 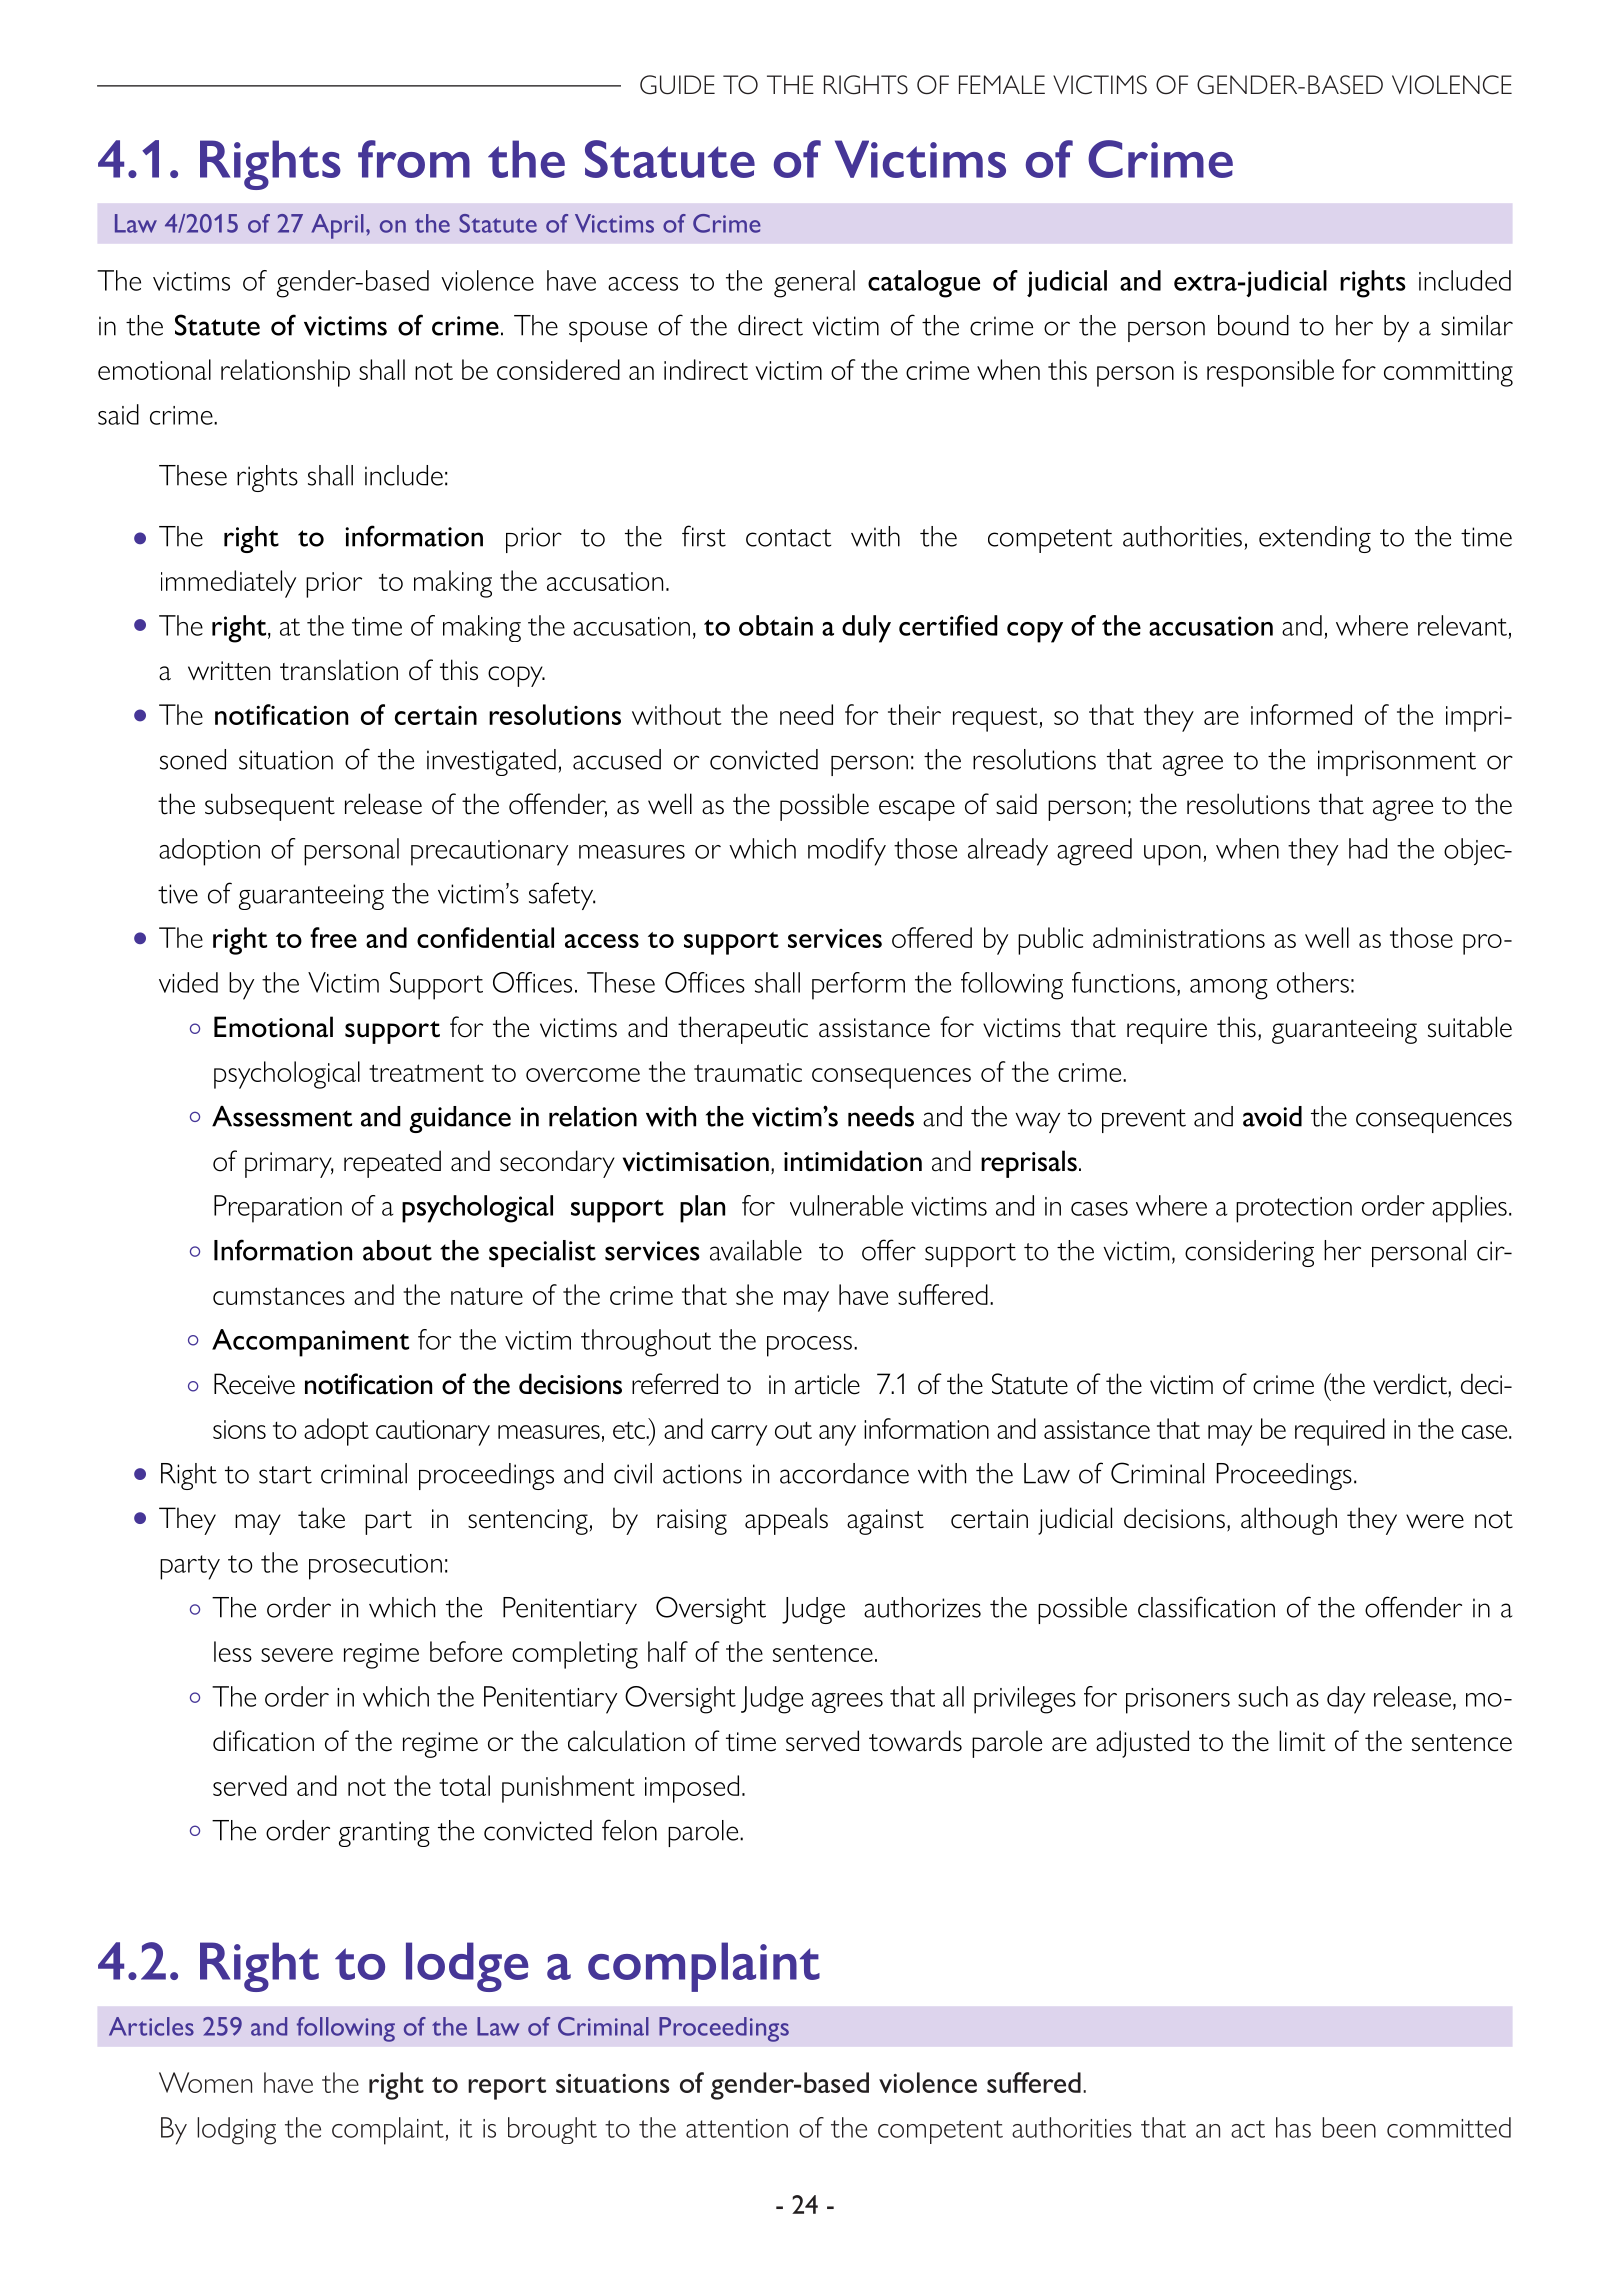 I want to click on lodging, so click(x=236, y=2131).
